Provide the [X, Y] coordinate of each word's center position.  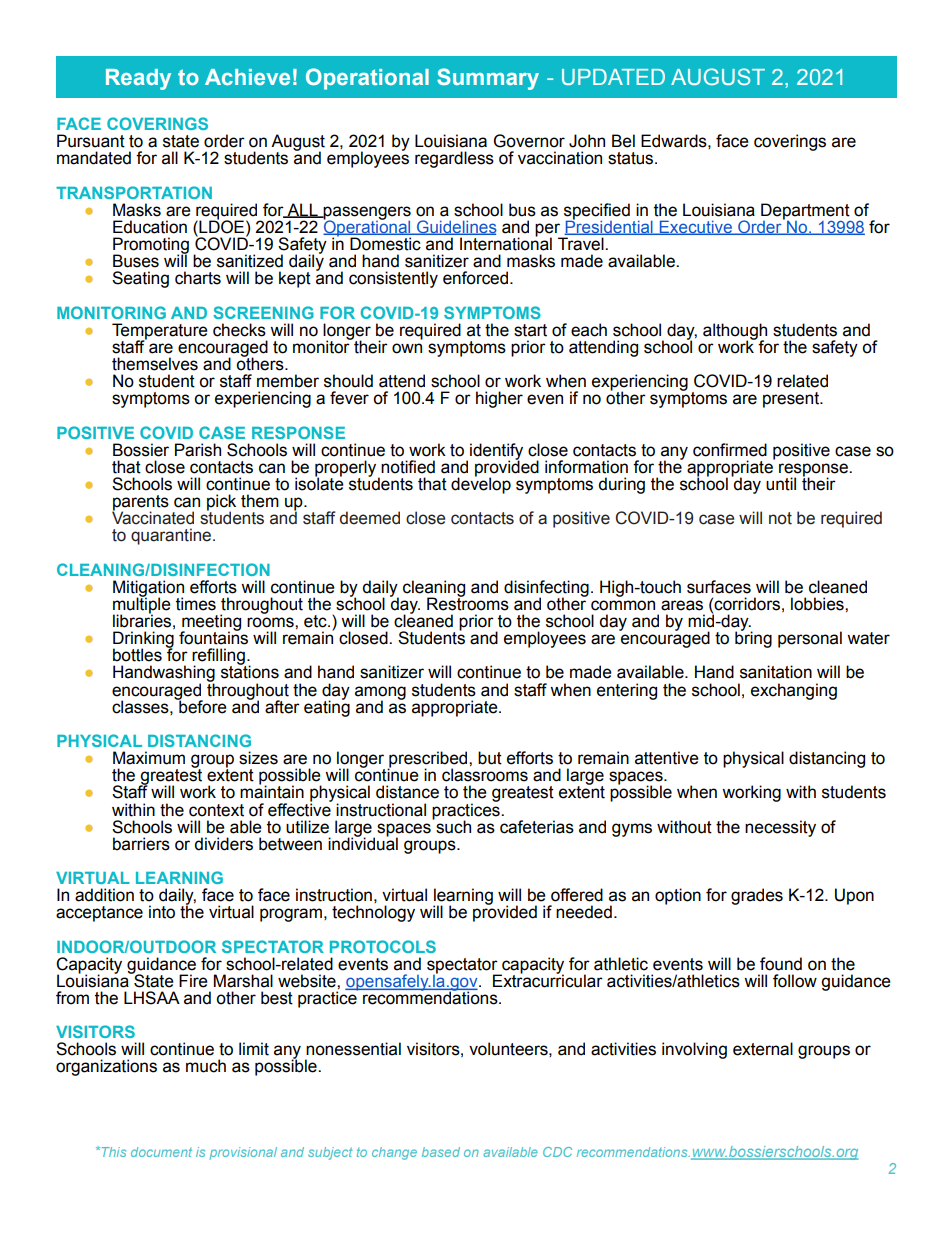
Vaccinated [153, 517]
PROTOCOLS [383, 946]
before [202, 706]
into [162, 912]
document [161, 1152]
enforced [477, 278]
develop [481, 484]
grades [757, 896]
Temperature [160, 332]
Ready [138, 79]
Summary [488, 79]
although [735, 332]
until [781, 484]
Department [806, 212]
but [490, 758]
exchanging [794, 691]
